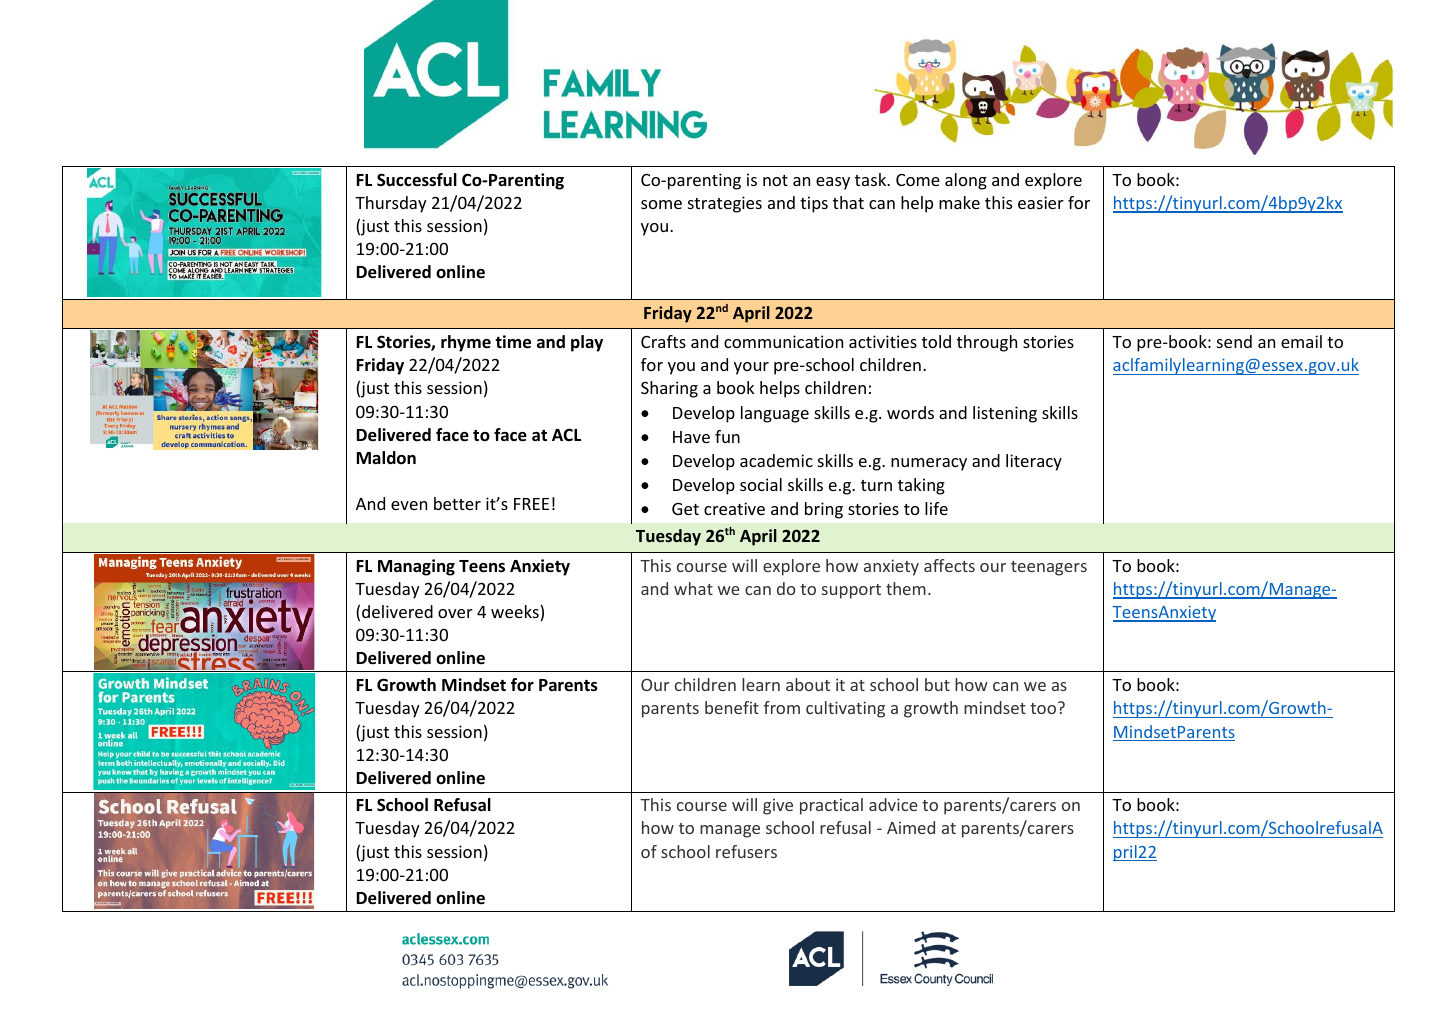  I want to click on literacy, so click(1034, 462).
